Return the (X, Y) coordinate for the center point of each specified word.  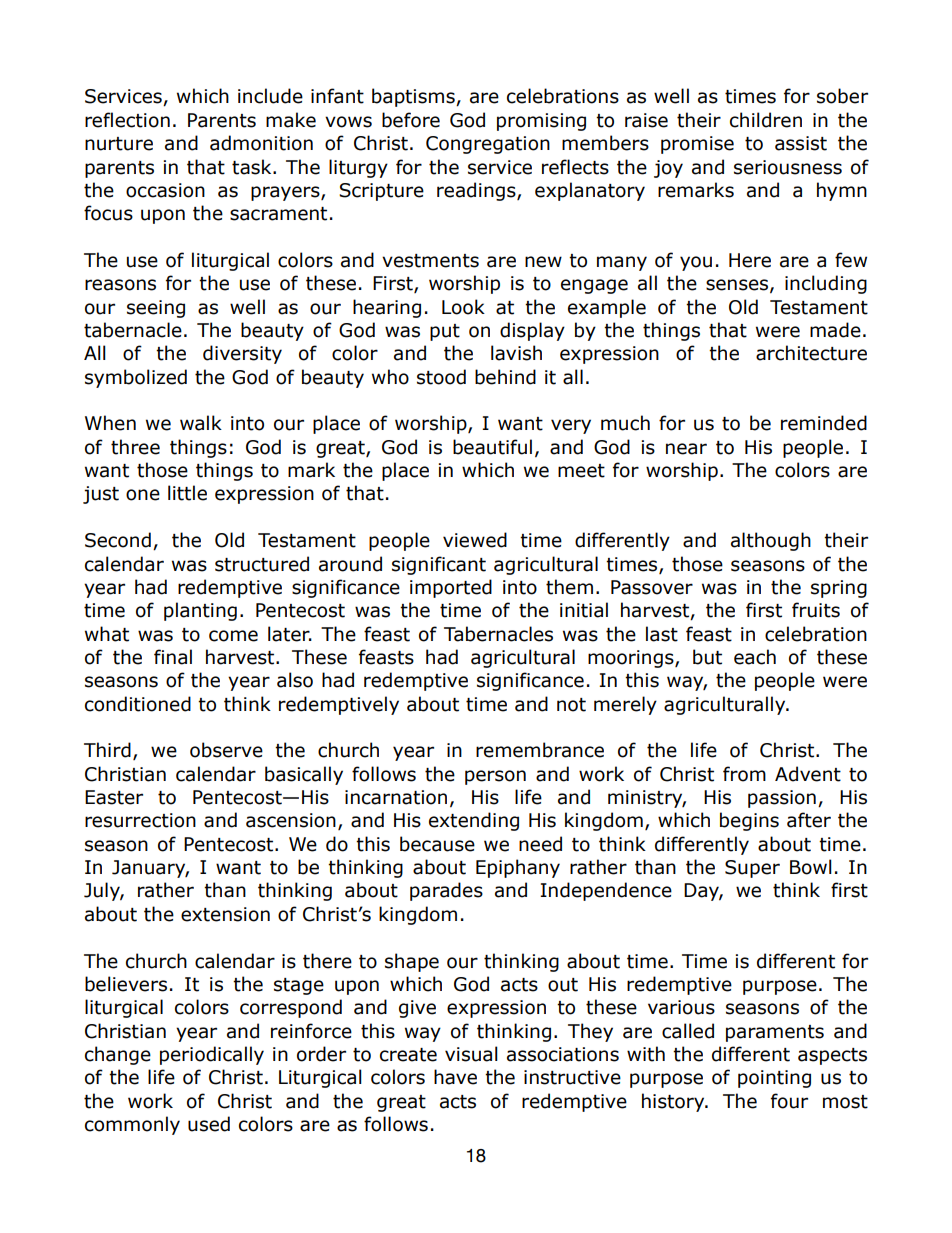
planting (200, 611)
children (766, 120)
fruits (816, 610)
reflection (127, 120)
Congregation (488, 145)
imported (451, 588)
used (209, 1124)
